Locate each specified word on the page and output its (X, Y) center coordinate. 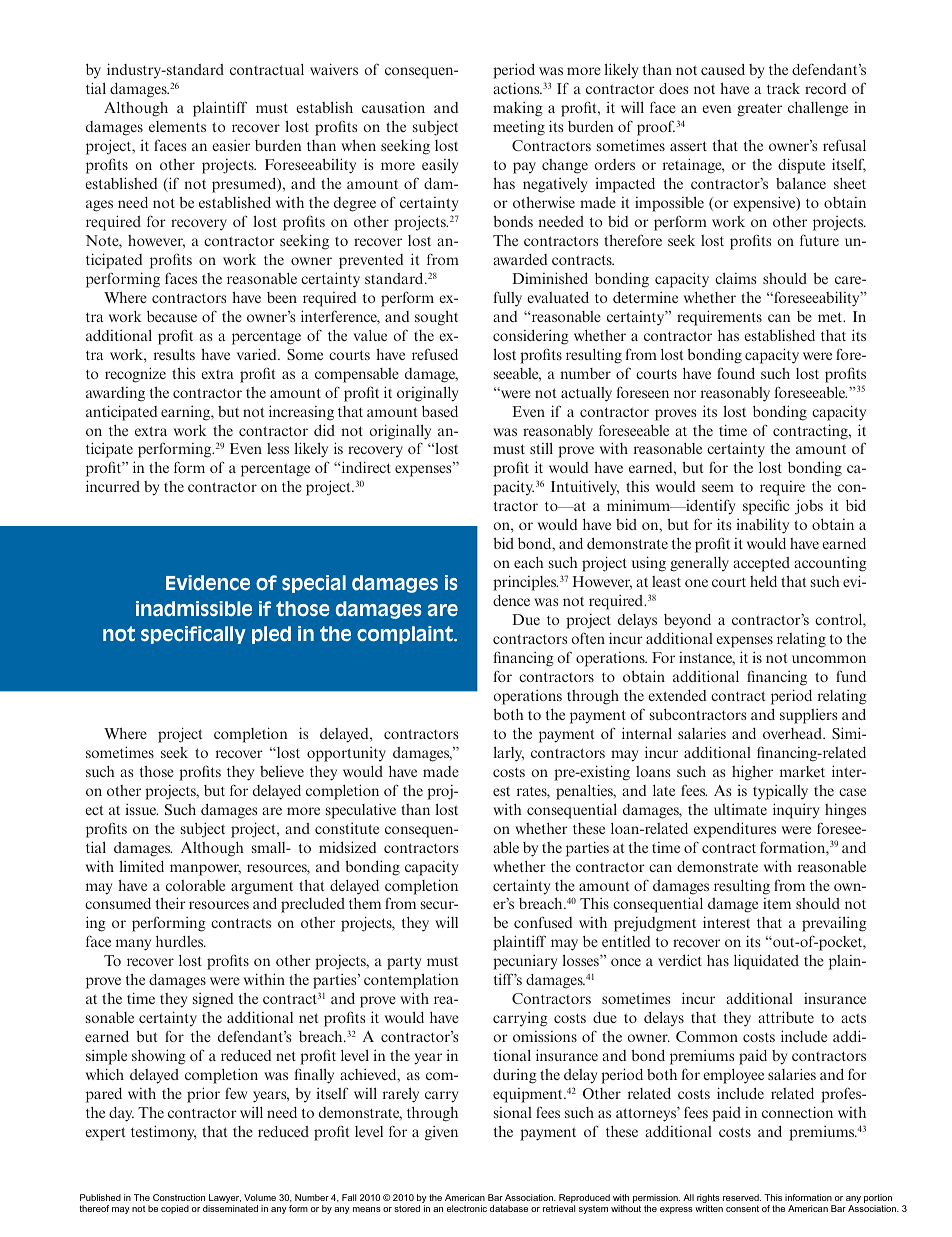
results (174, 354)
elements (177, 126)
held (763, 581)
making (518, 109)
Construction (179, 1197)
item (777, 903)
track (783, 88)
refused (435, 354)
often (588, 638)
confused (543, 922)
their (171, 903)
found (736, 373)
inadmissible (194, 609)
